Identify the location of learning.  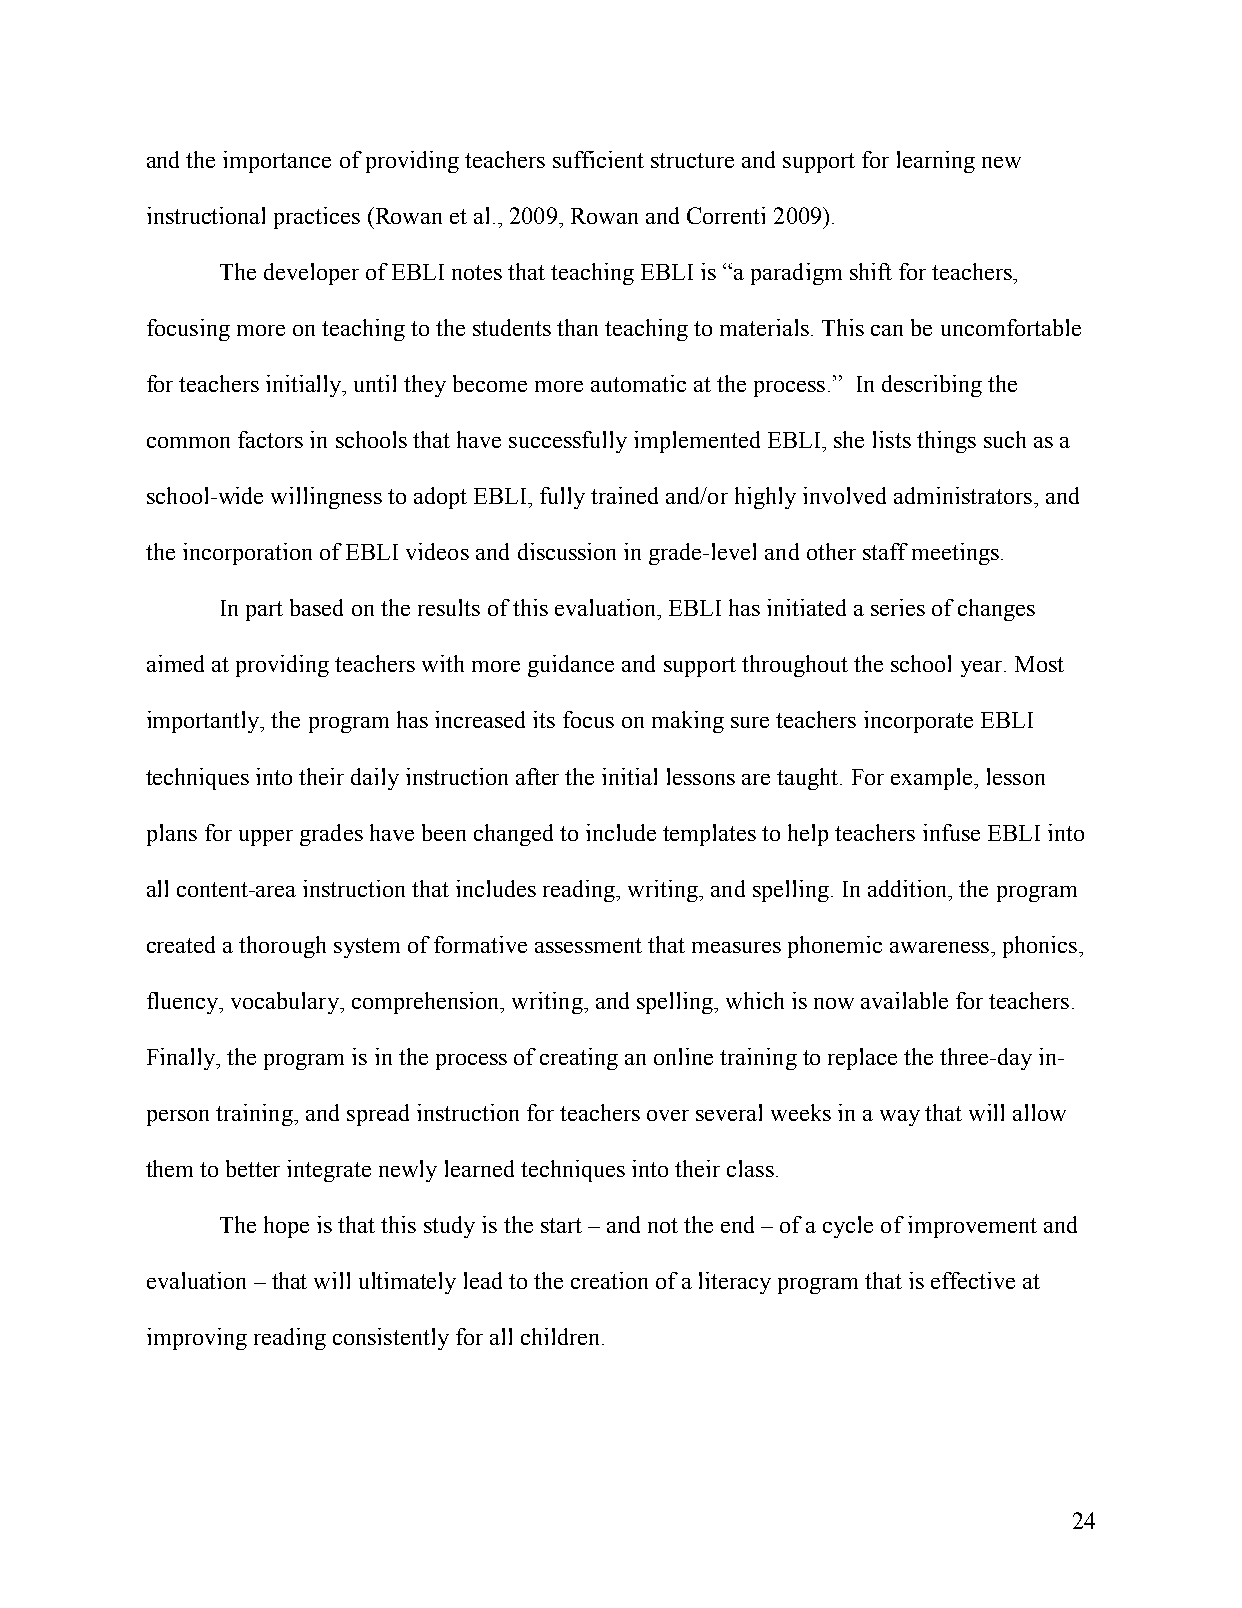
(936, 162).
